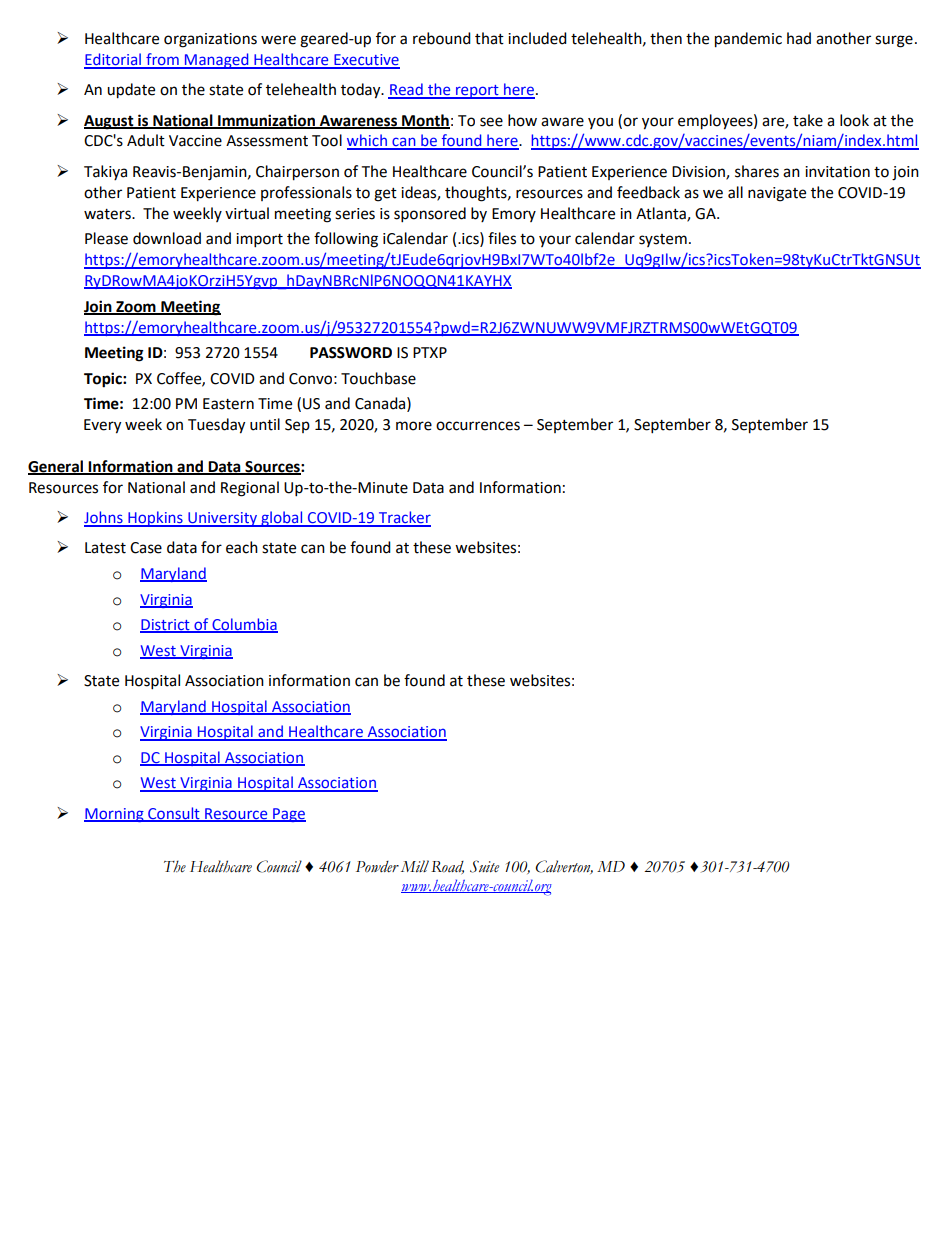 The width and height of the screenshot is (952, 1233). I want to click on occurrences, so click(478, 426).
